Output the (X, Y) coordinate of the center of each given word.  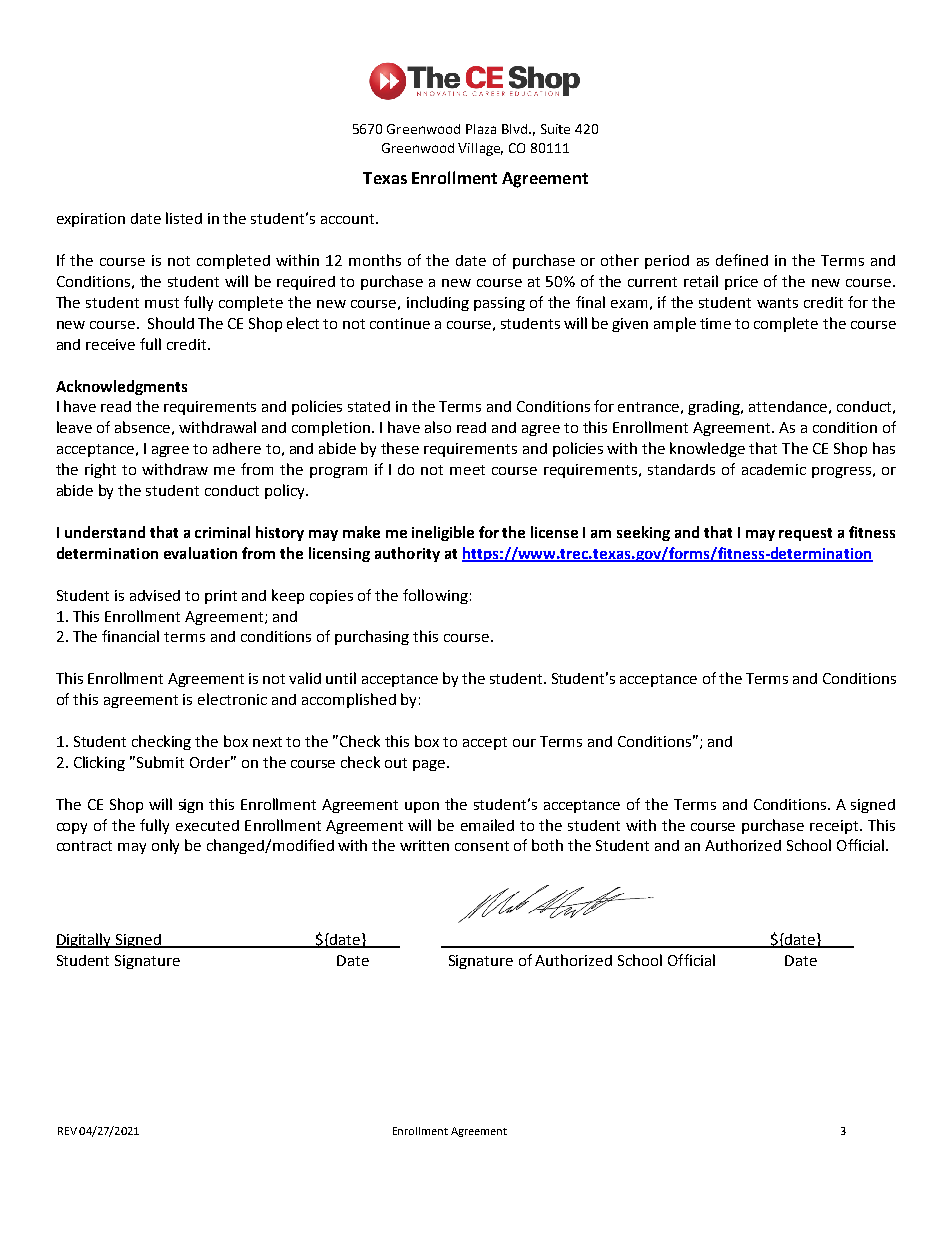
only (165, 846)
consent (482, 846)
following (435, 596)
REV (67, 1131)
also (438, 427)
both (547, 845)
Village (480, 149)
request (805, 534)
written (424, 845)
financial (130, 636)
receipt (835, 827)
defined (742, 260)
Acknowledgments (121, 387)
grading (715, 408)
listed (184, 218)
